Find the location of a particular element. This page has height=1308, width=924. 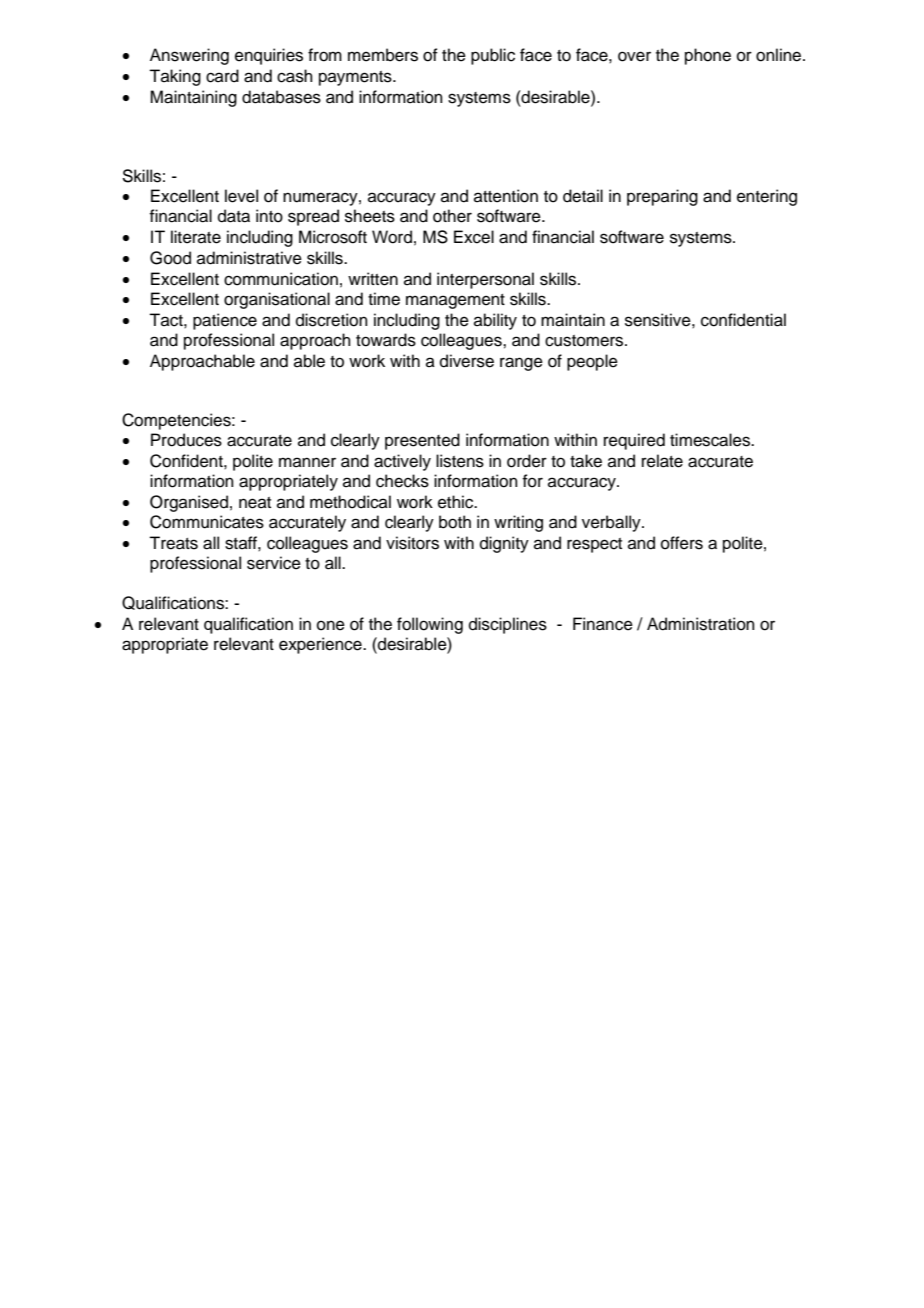

required is located at coordinates (634, 441).
